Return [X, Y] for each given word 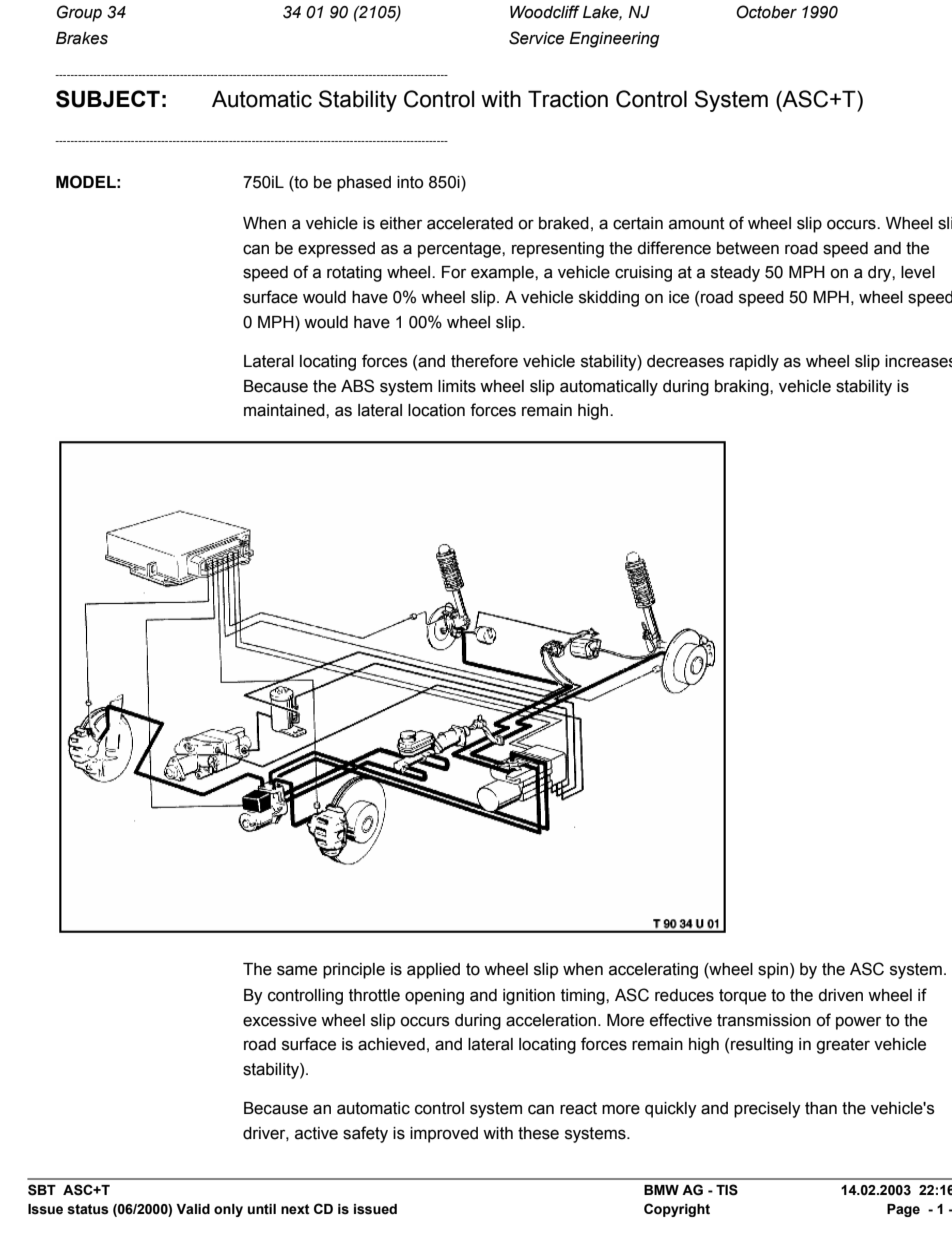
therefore [484, 361]
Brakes [82, 38]
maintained [285, 410]
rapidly [754, 363]
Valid [193, 1209]
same [297, 970]
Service [536, 38]
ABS [357, 386]
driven [840, 995]
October [766, 12]
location [436, 410]
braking [743, 388]
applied [433, 971]
